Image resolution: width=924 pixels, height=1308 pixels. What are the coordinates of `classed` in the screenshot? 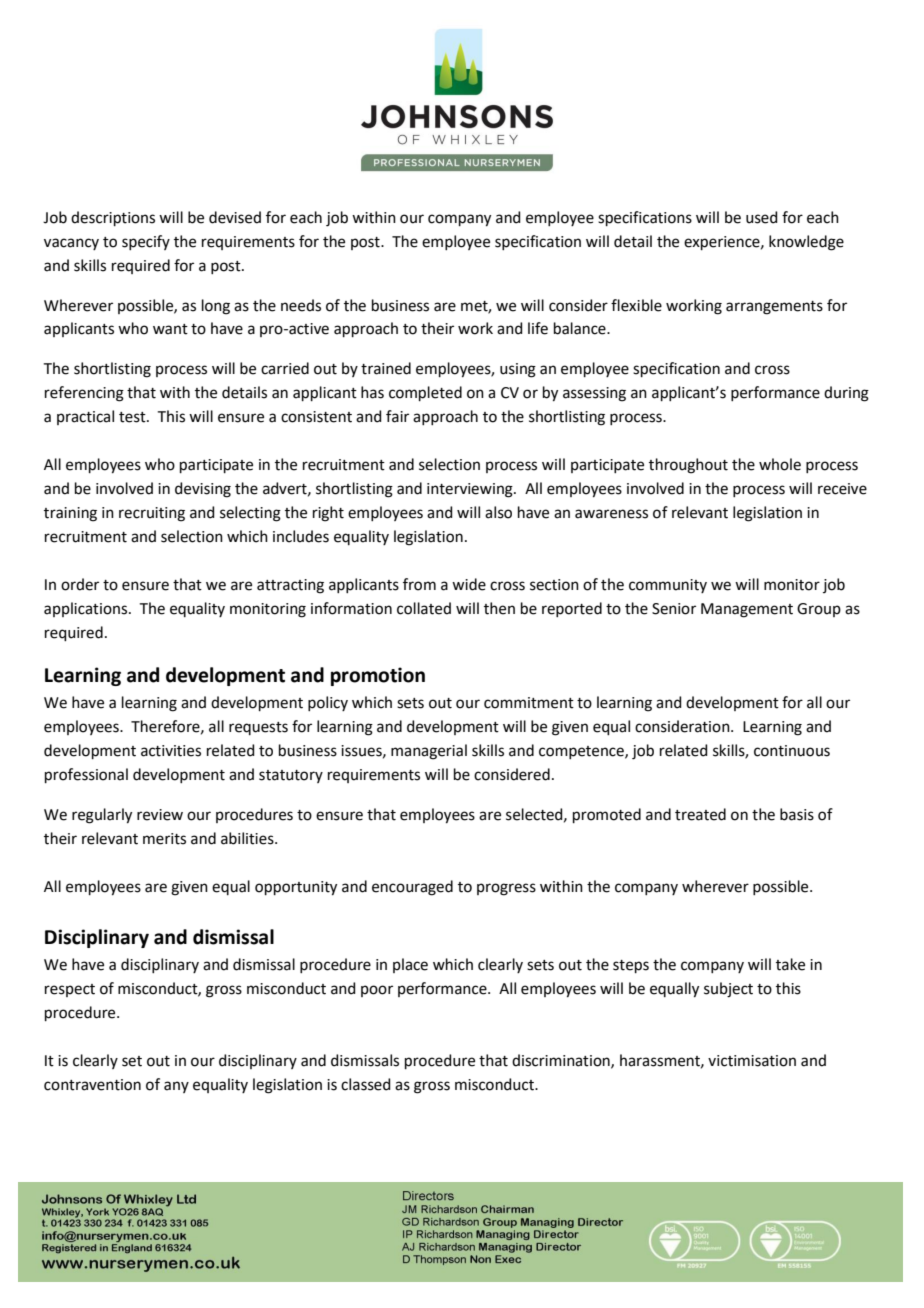 It's located at (366, 1084).
